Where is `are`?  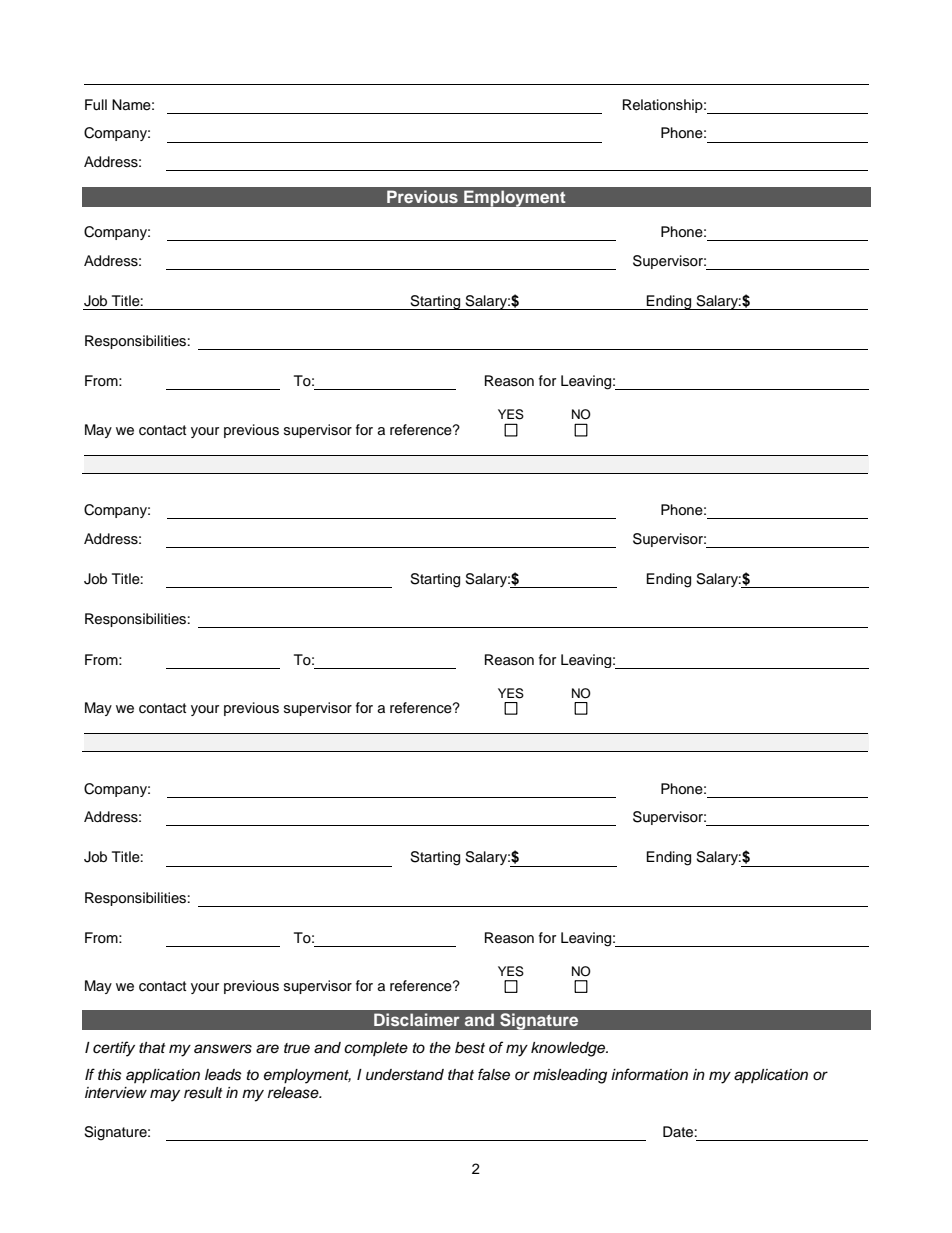 are is located at coordinates (267, 1049).
